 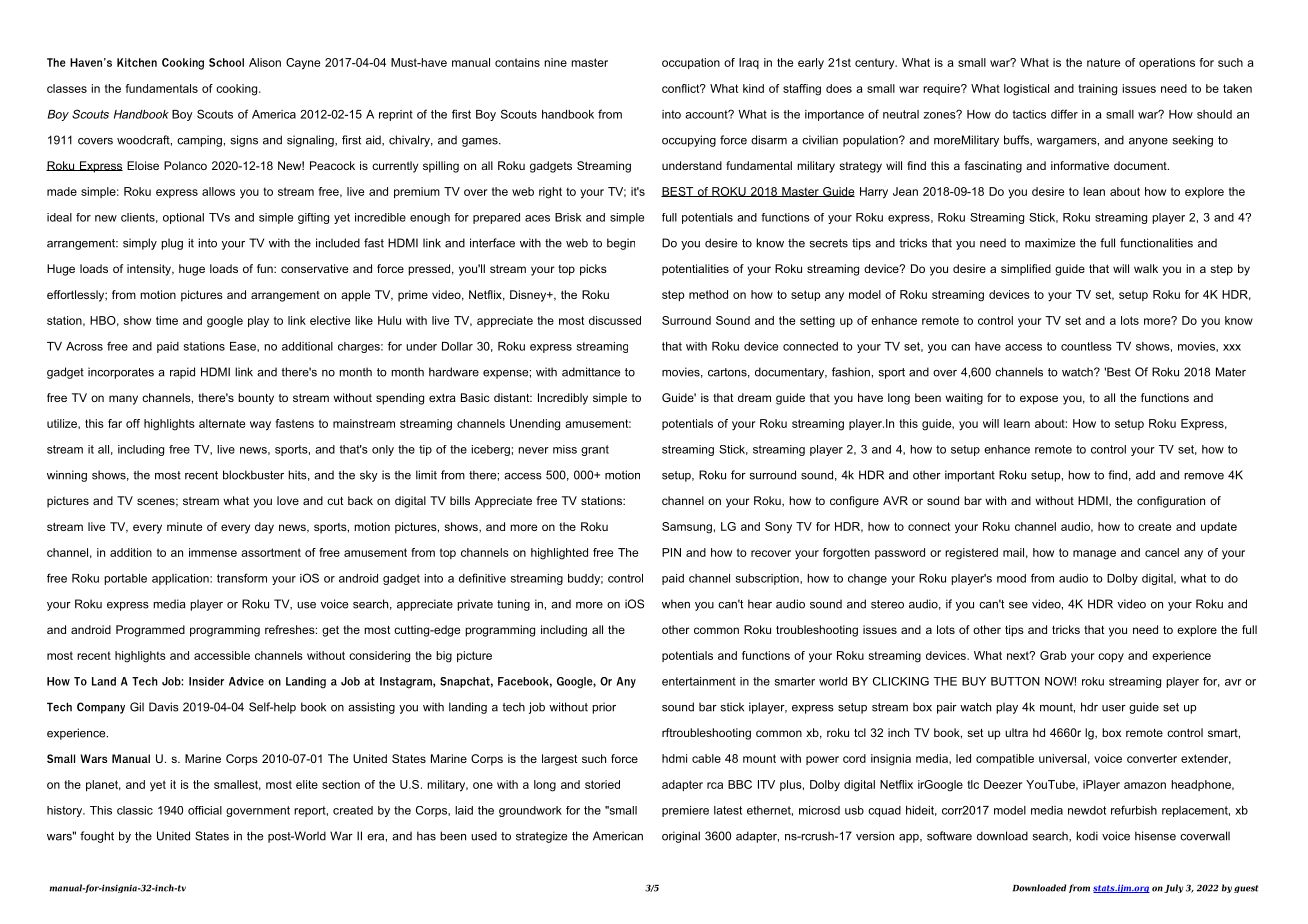 I want to click on entertainment, so click(x=699, y=681).
